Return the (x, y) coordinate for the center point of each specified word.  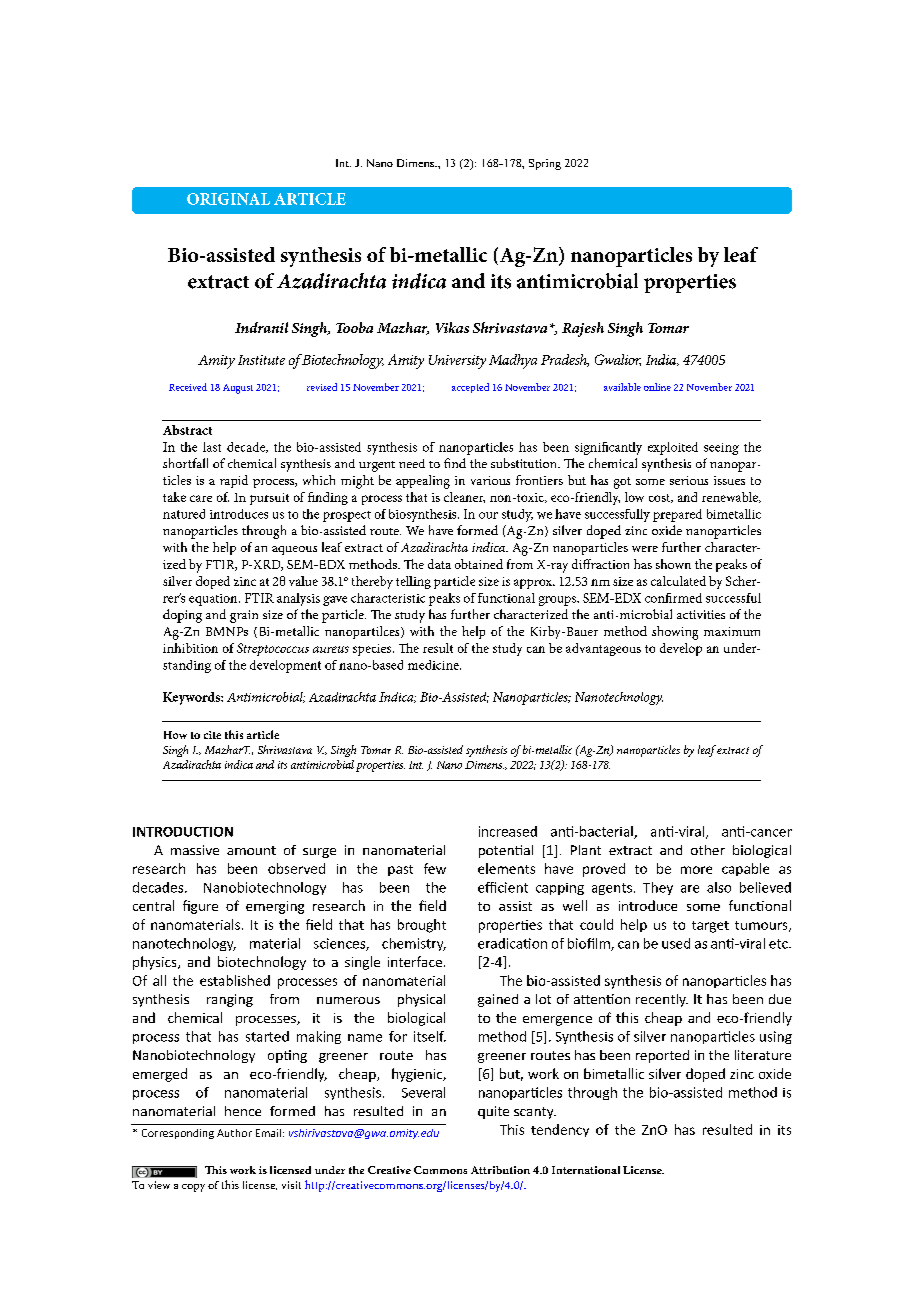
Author (234, 1133)
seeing (721, 449)
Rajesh (583, 329)
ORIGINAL (228, 199)
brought (422, 926)
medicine (434, 665)
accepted (470, 388)
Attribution (500, 1170)
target (710, 927)
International (586, 1170)
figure (200, 907)
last (212, 447)
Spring (545, 164)
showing (675, 633)
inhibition (190, 648)
